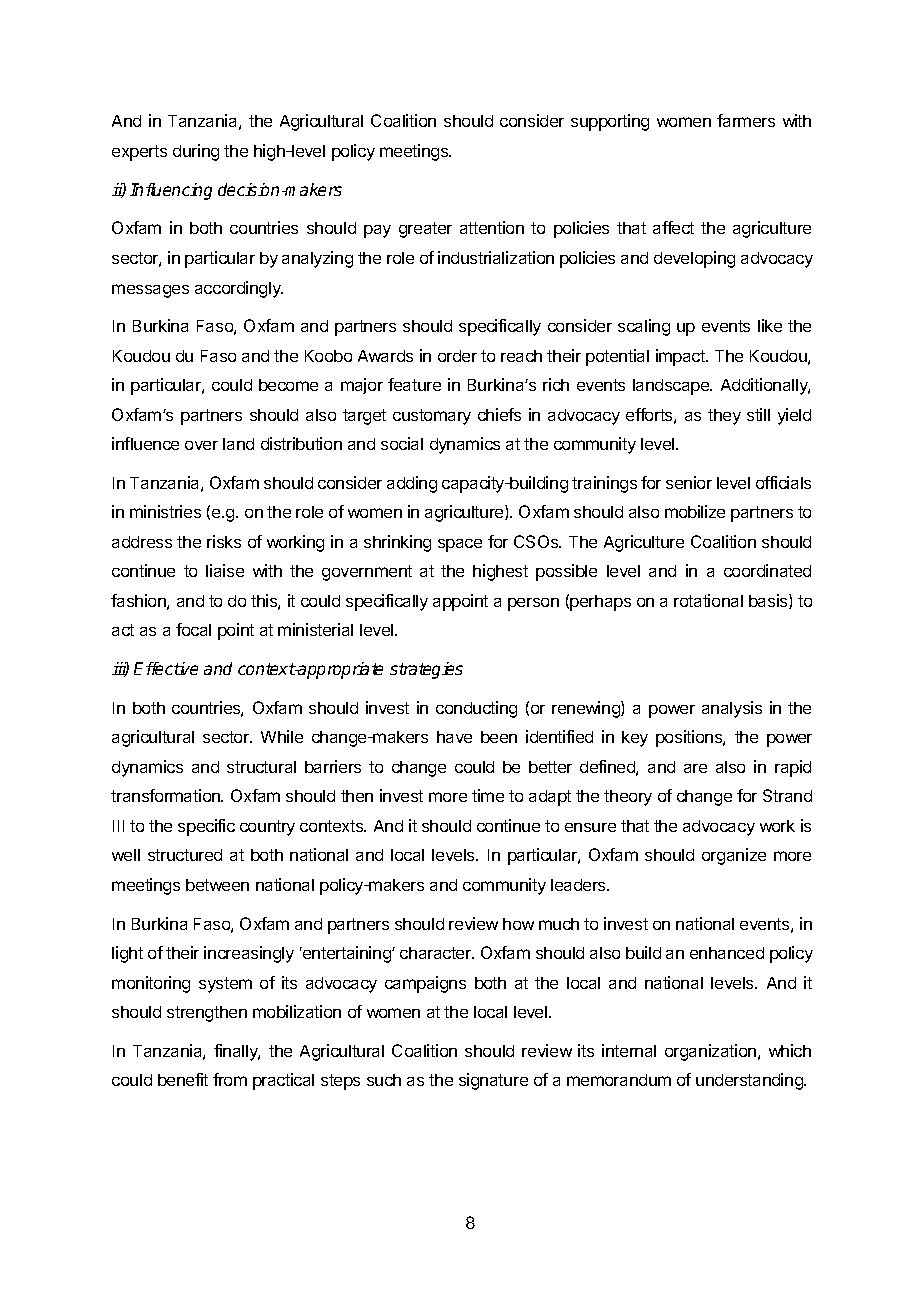 This screenshot has height=1308, width=924. What do you see at coordinates (457, 356) in the screenshot?
I see `order` at bounding box center [457, 356].
